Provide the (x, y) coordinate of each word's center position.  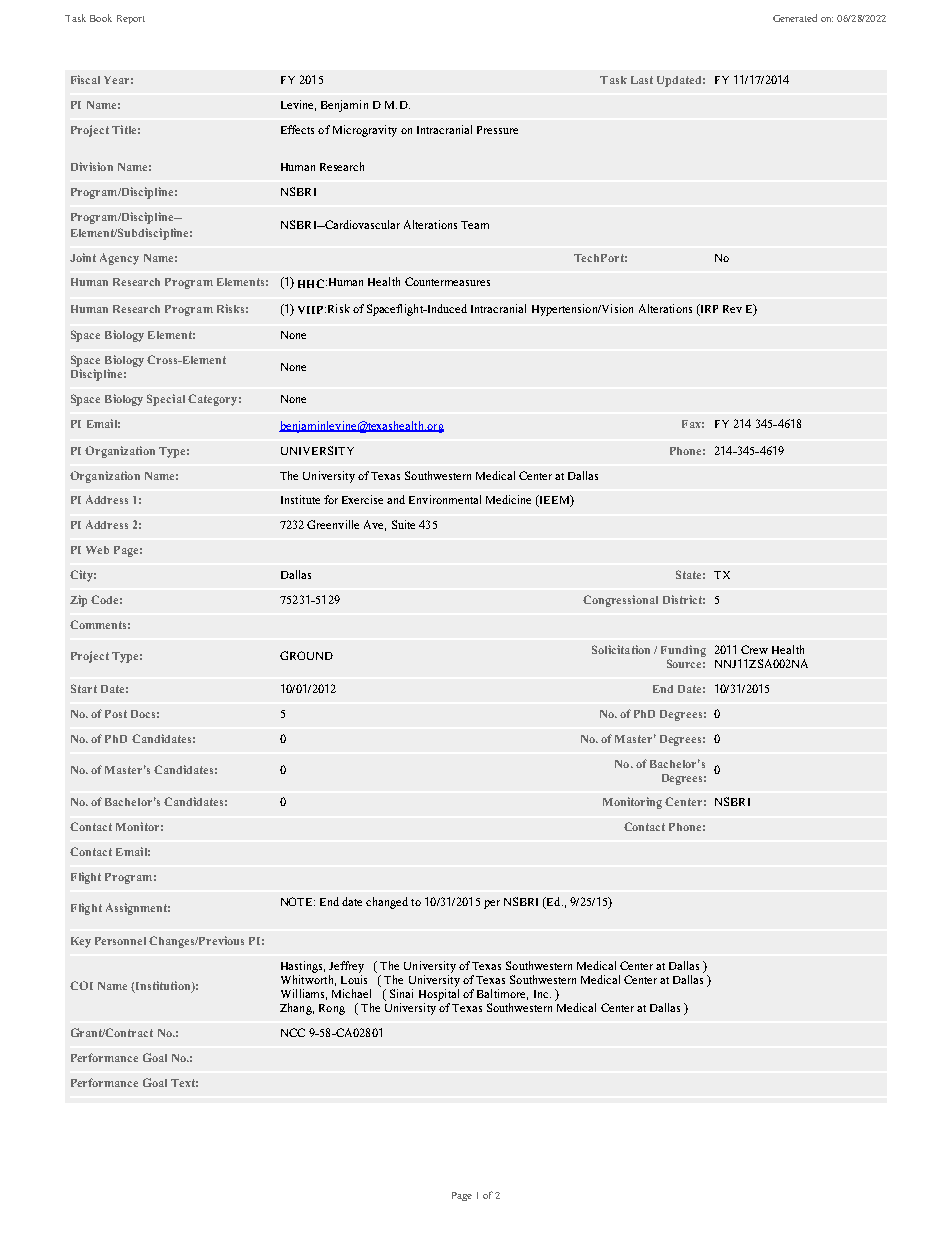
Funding (683, 651)
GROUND (306, 655)
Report (131, 19)
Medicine (508, 499)
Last (642, 80)
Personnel (120, 941)
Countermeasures (447, 281)
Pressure (497, 130)
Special (166, 400)
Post (116, 714)
